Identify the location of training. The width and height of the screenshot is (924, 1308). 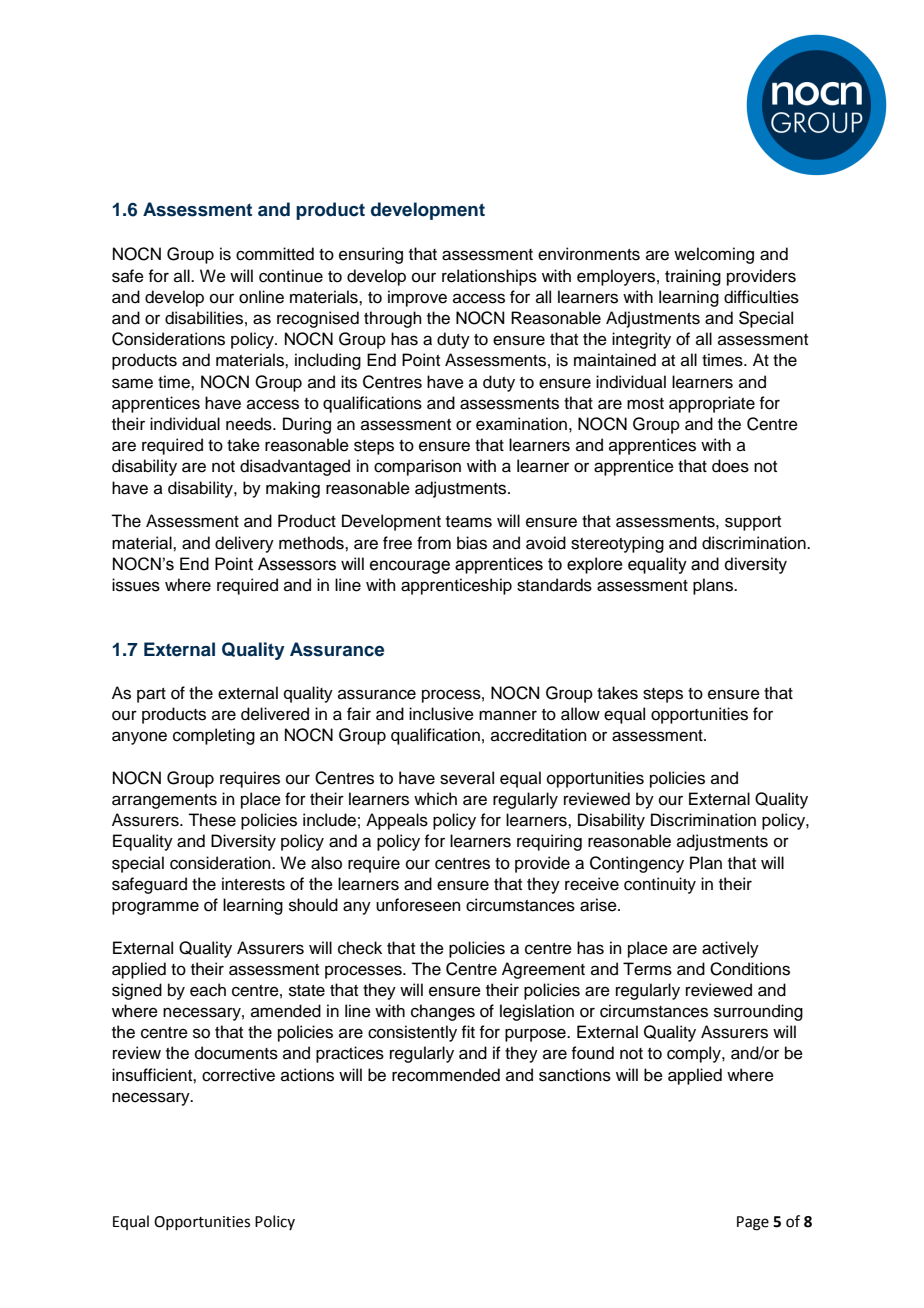
(693, 277).
